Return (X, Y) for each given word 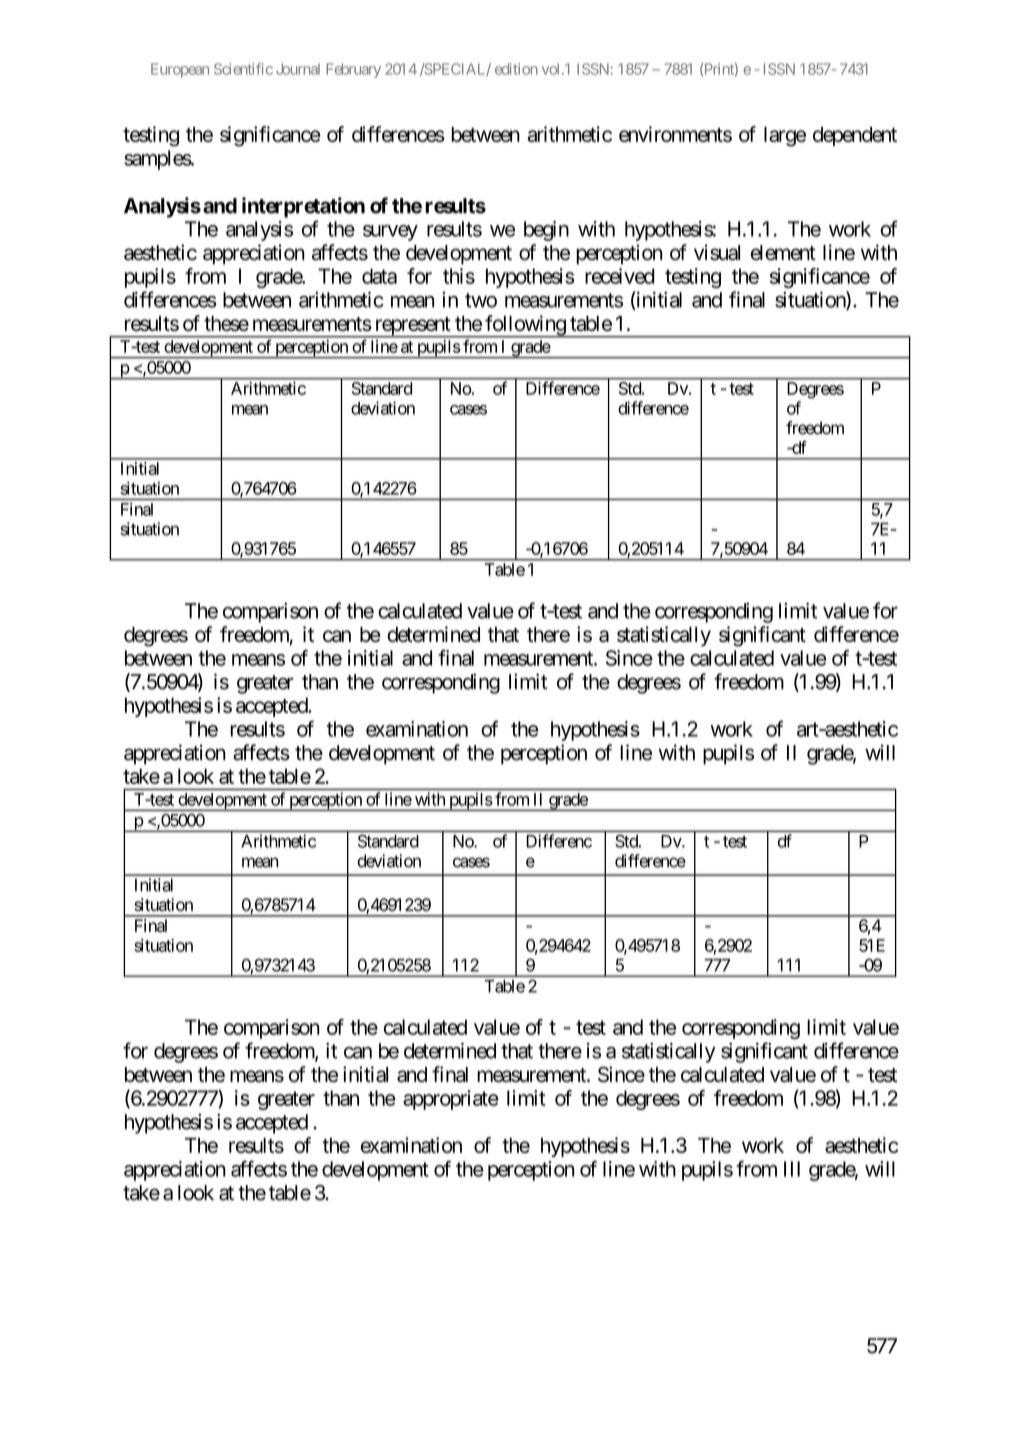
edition (516, 69)
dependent (855, 136)
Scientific (243, 69)
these (226, 323)
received (619, 276)
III (792, 1169)
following (525, 326)
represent (412, 327)
